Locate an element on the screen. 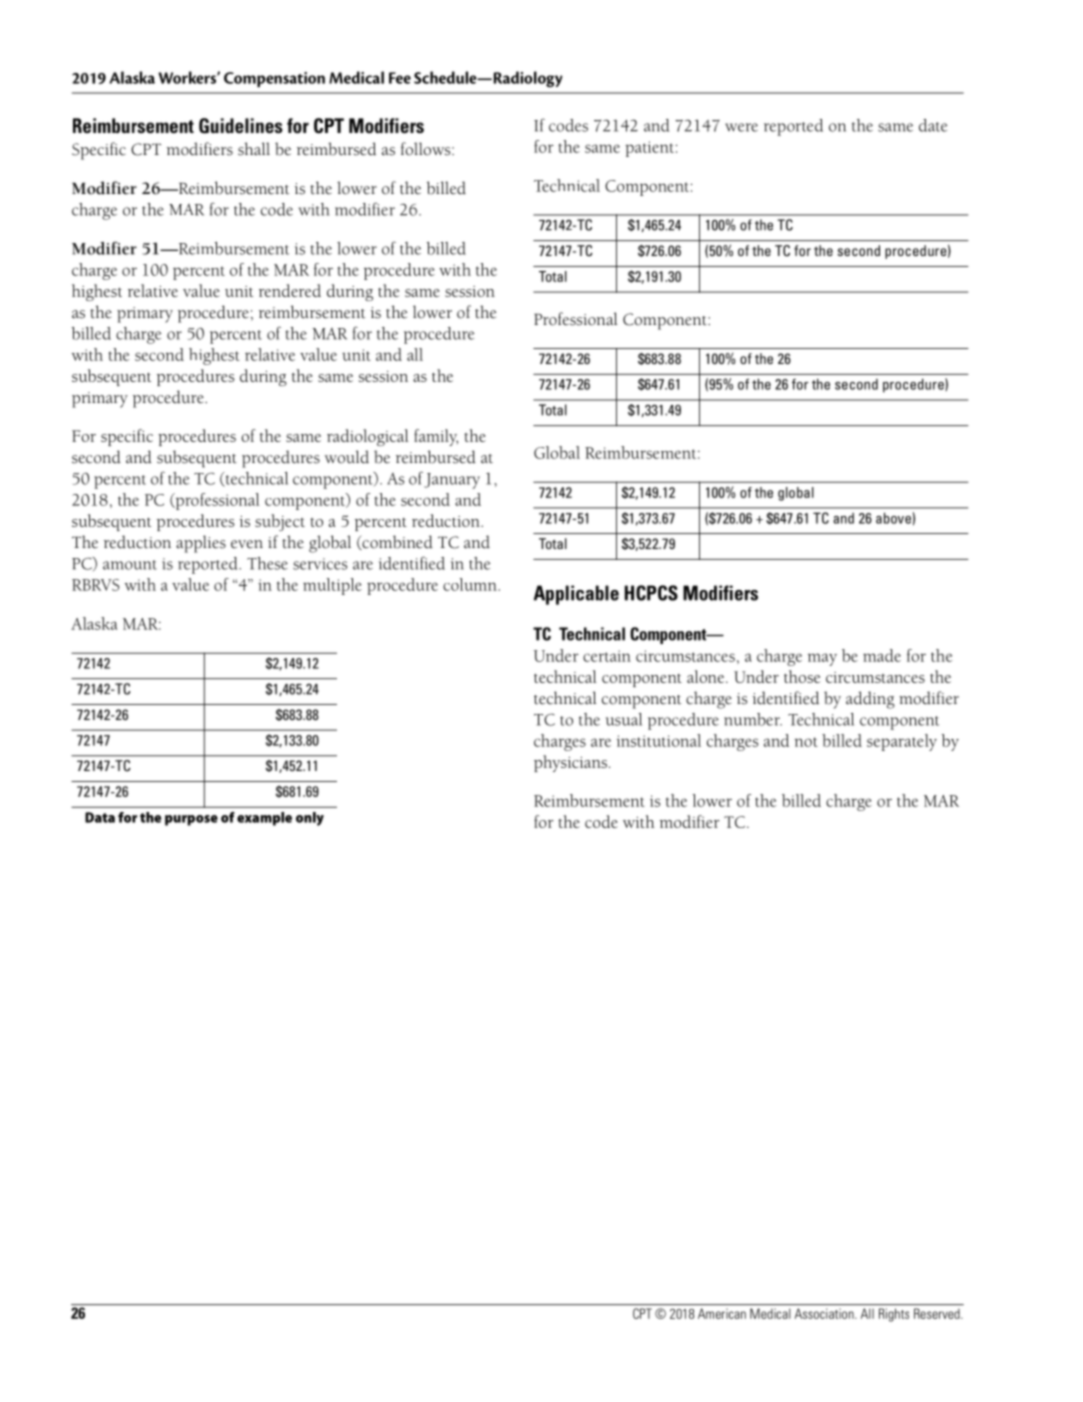 The width and height of the screenshot is (1083, 1402). physicians is located at coordinates (570, 763).
